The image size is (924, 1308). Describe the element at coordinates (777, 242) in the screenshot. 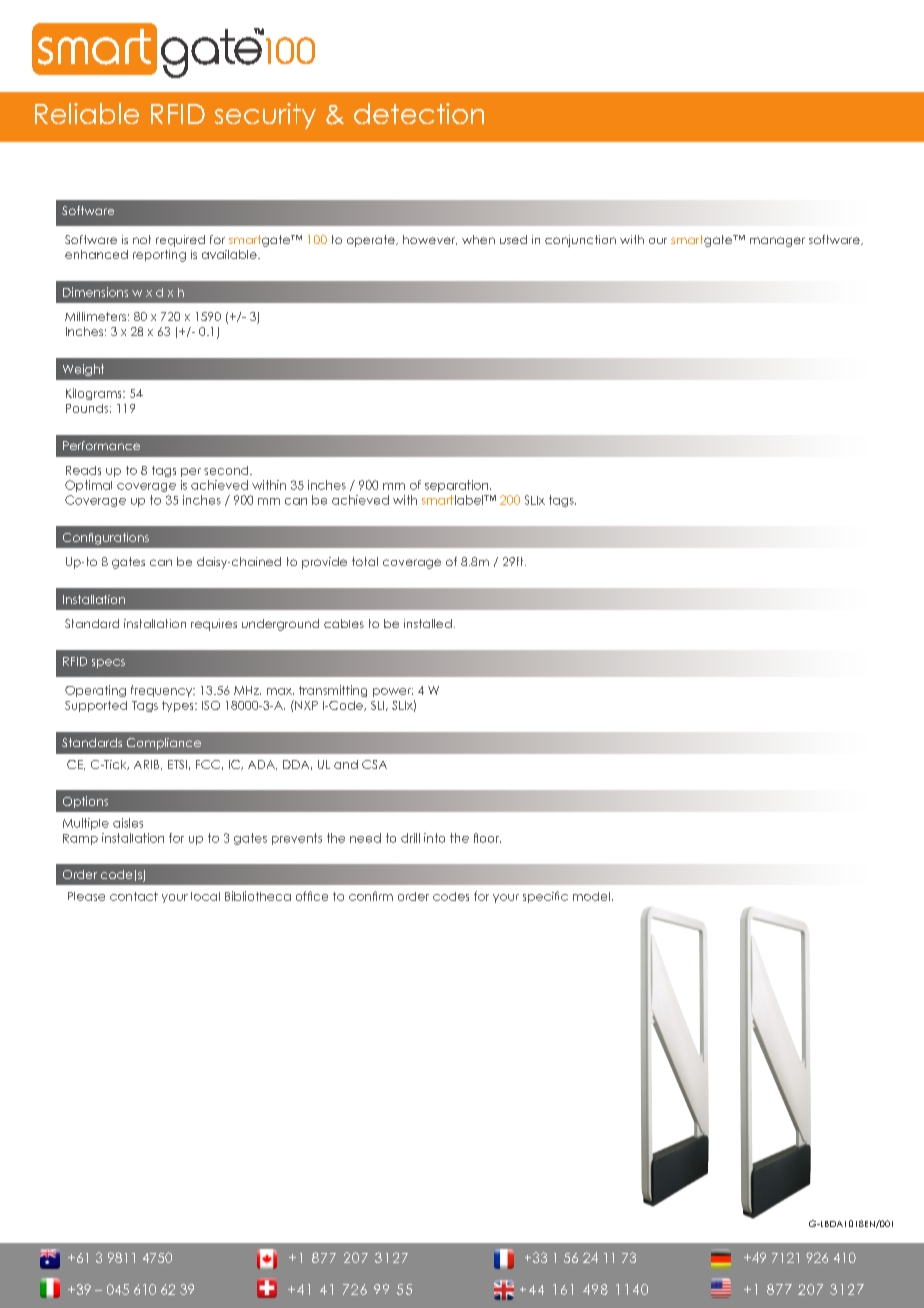

I see `manager` at that location.
